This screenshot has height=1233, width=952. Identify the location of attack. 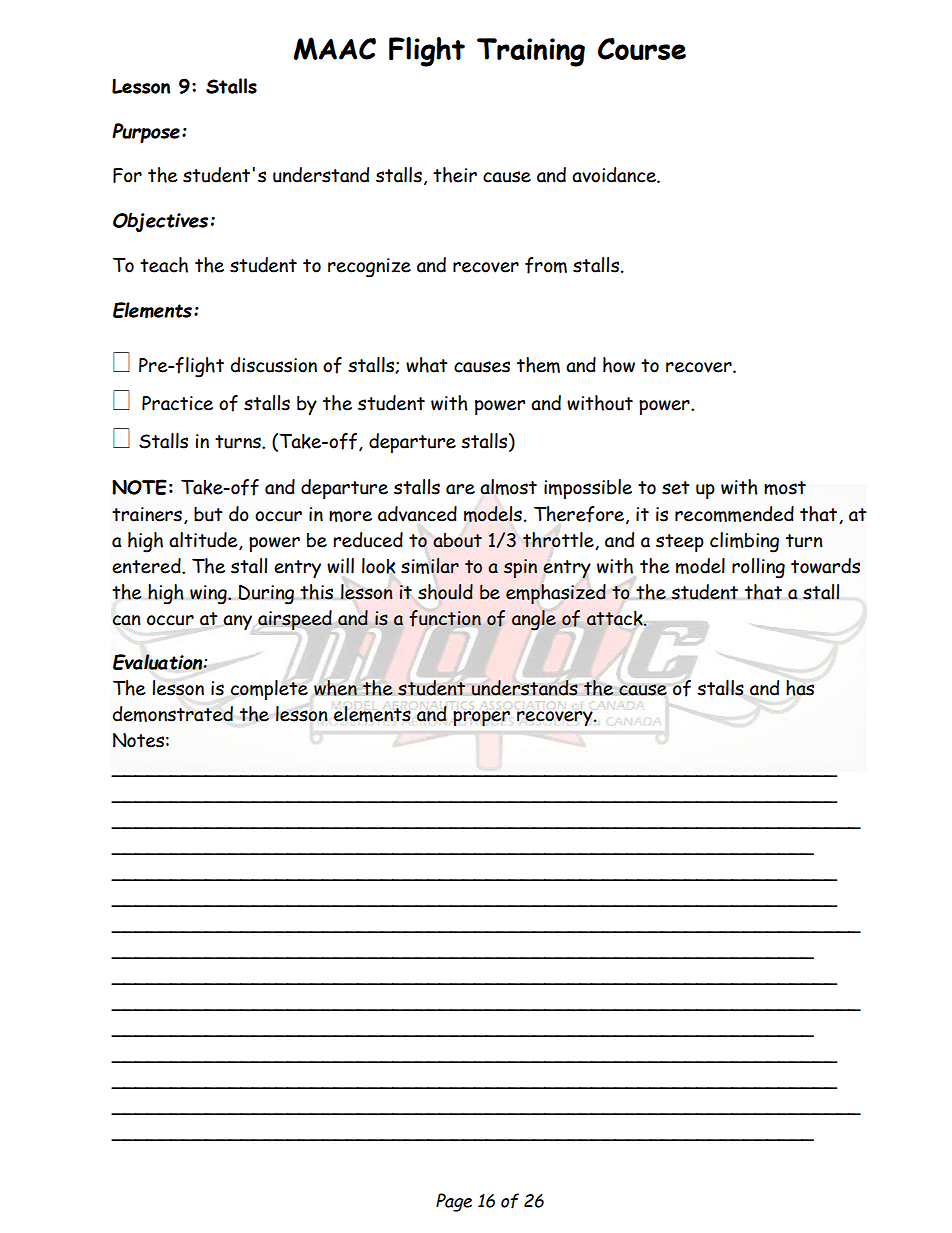
(616, 618).
